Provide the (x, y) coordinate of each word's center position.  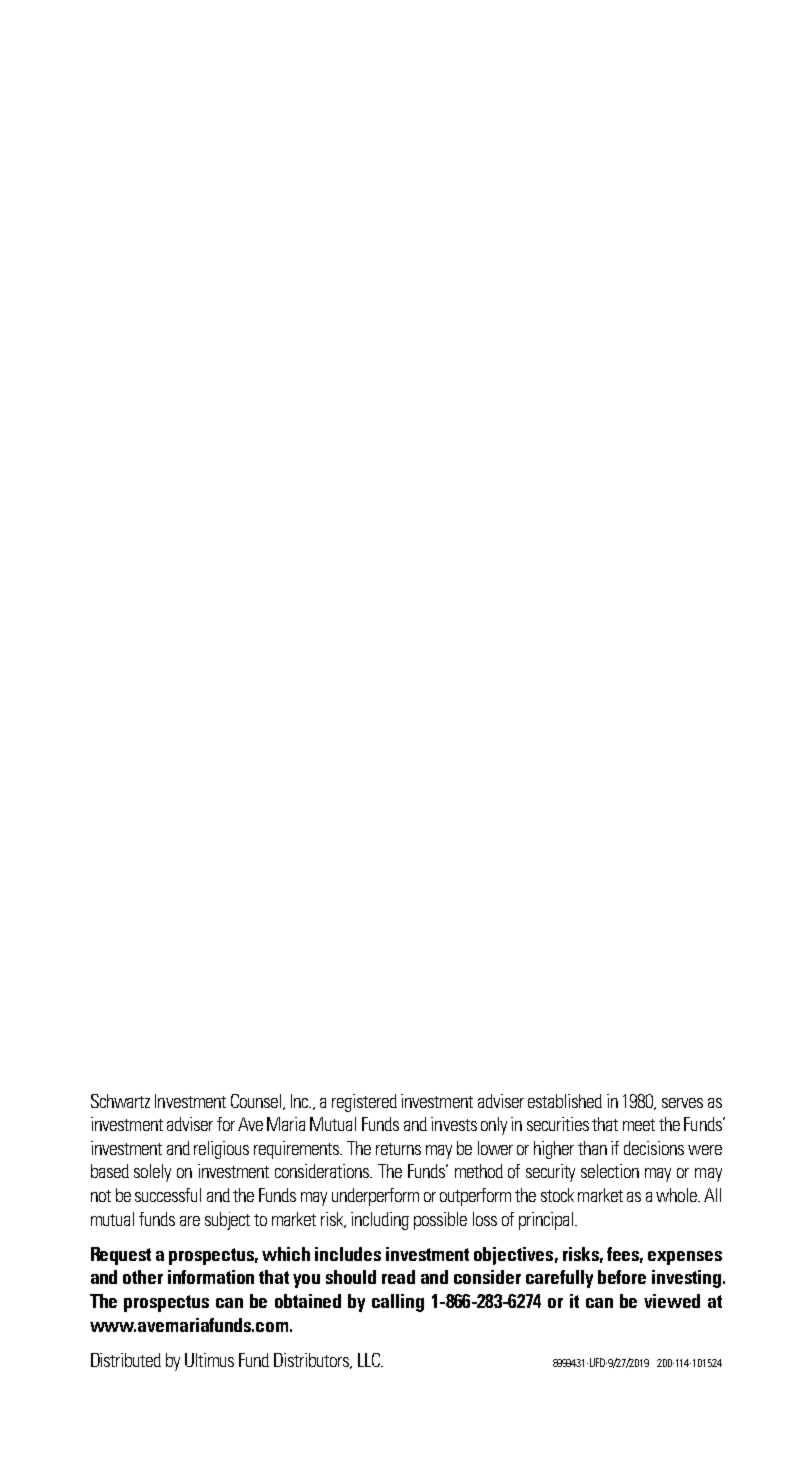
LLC (370, 1360)
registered (364, 1103)
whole (677, 1195)
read (398, 1277)
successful (168, 1195)
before (622, 1277)
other (143, 1277)
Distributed (126, 1360)
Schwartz (120, 1101)
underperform (375, 1197)
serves (682, 1103)
